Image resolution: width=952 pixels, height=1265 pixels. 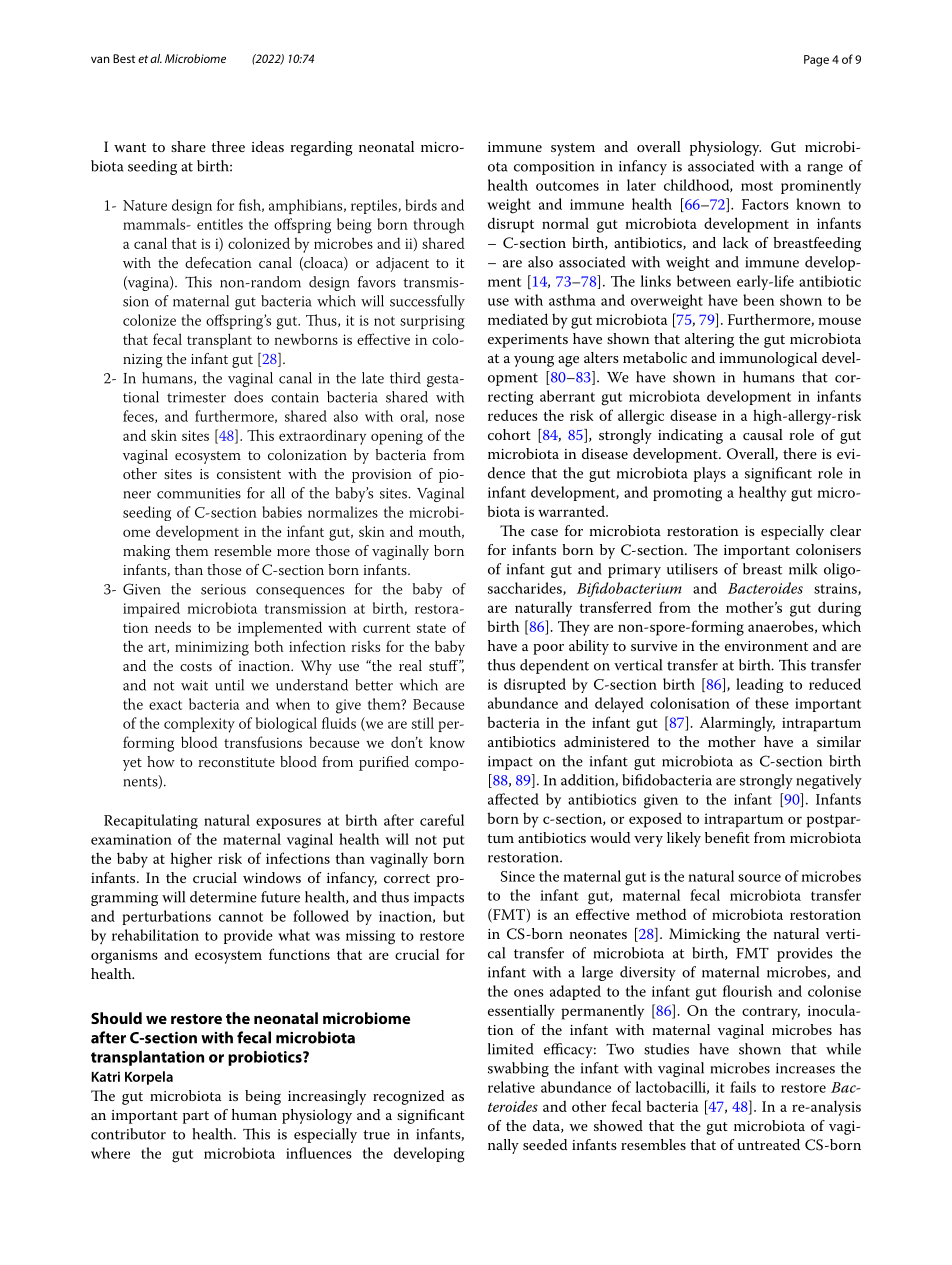 What do you see at coordinates (511, 1087) in the screenshot?
I see `relative` at bounding box center [511, 1087].
